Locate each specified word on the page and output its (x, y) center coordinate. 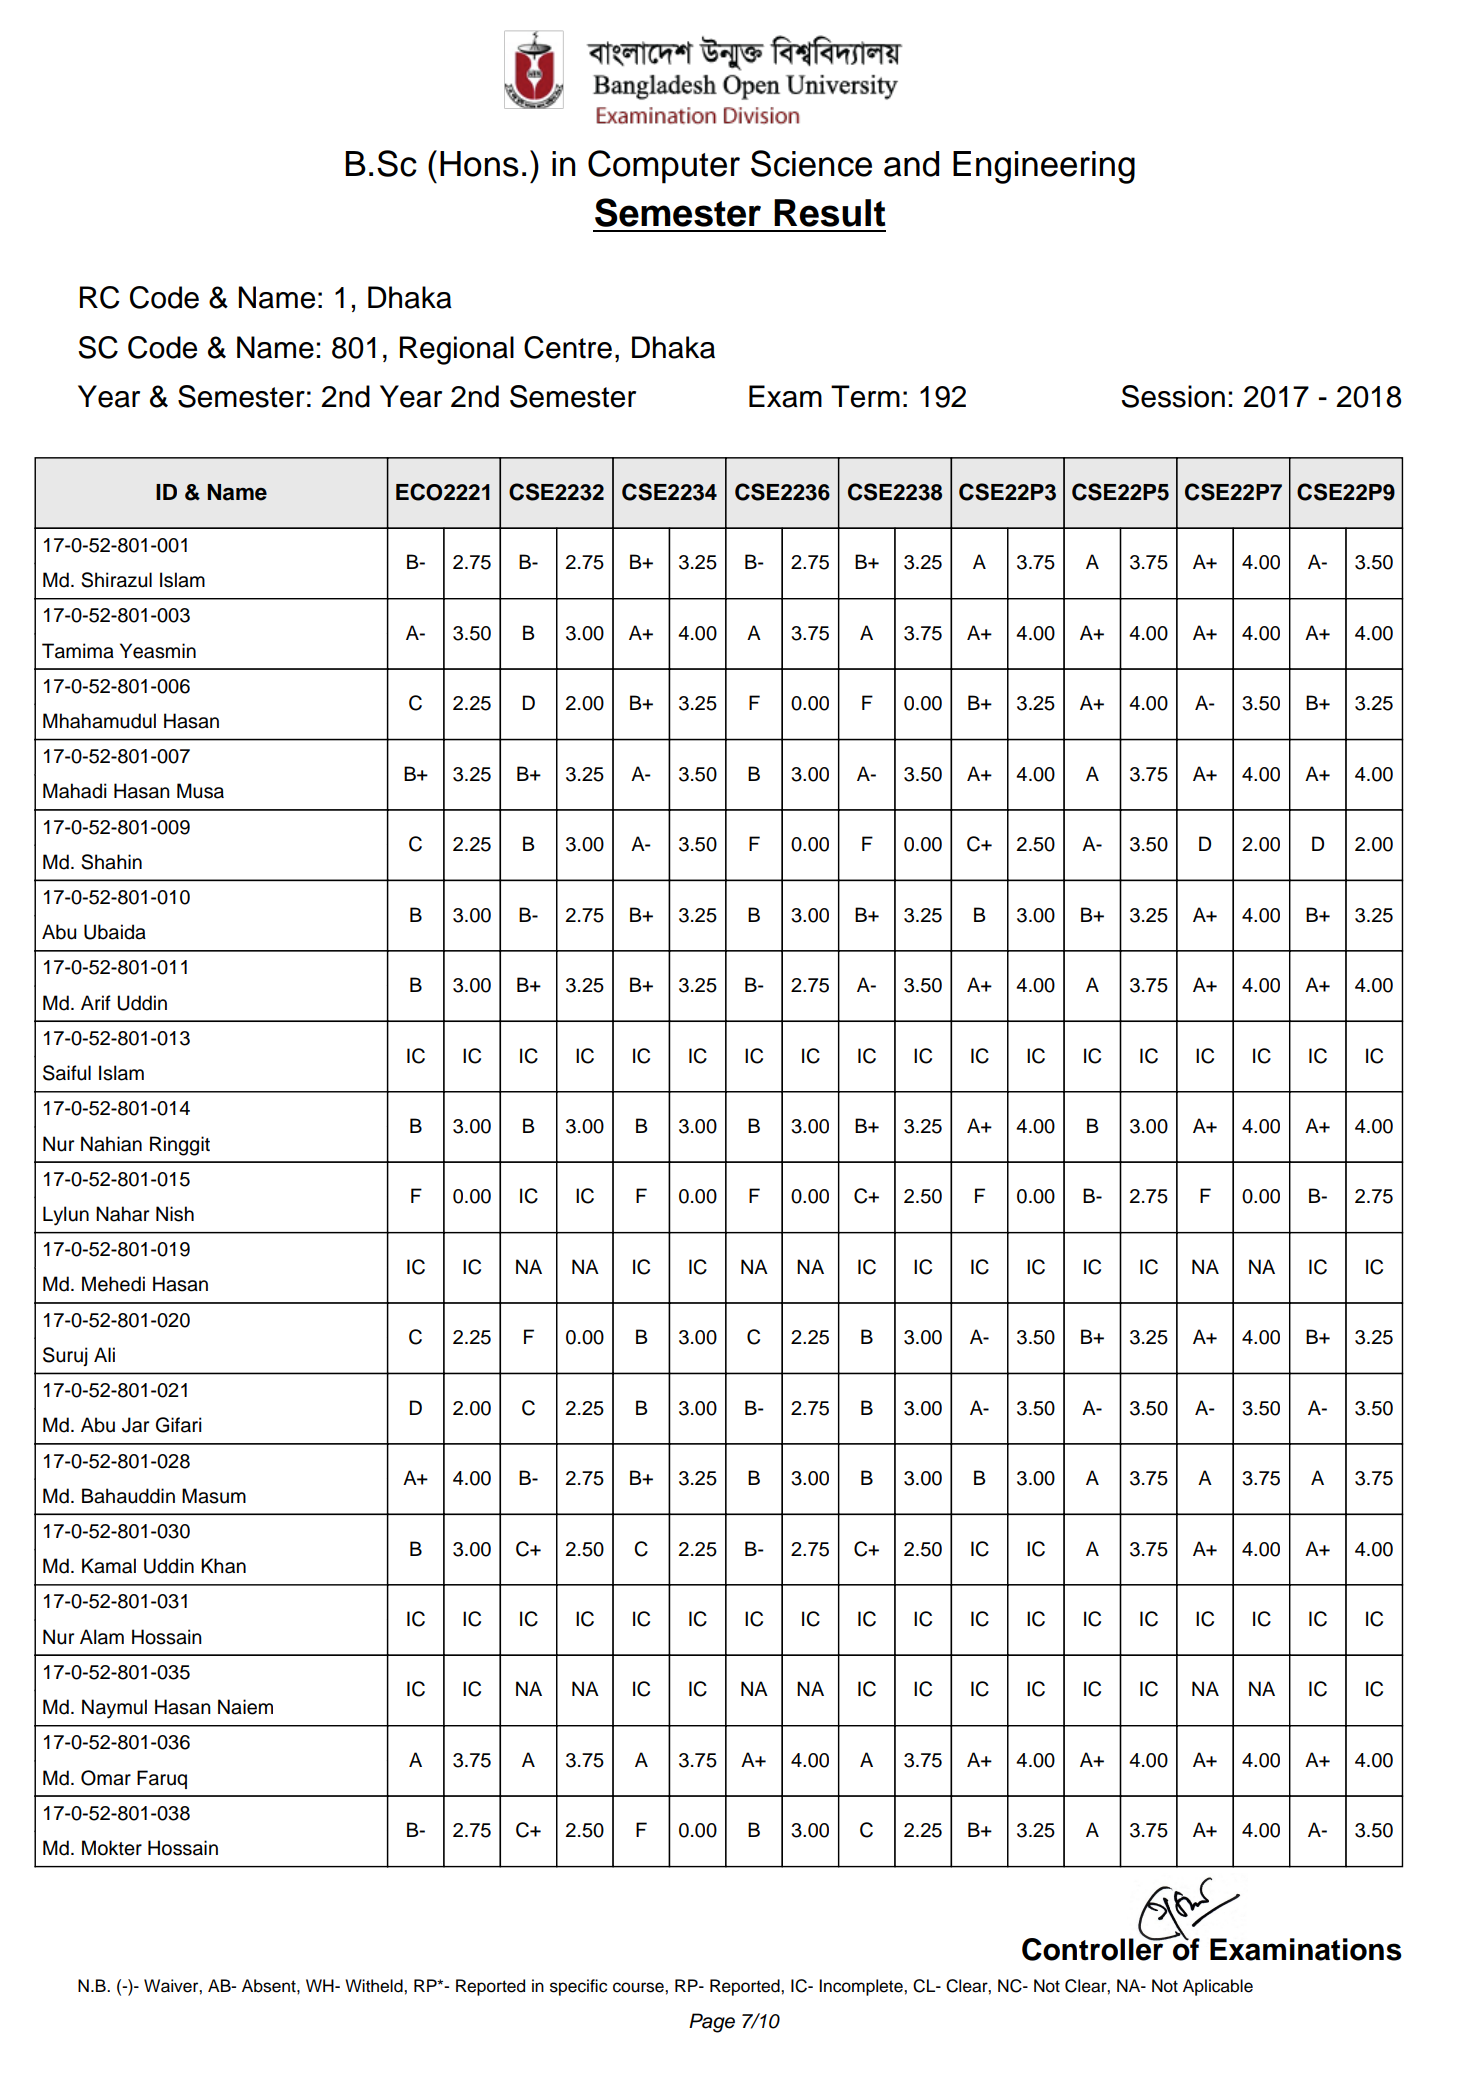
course (639, 1987)
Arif (96, 1002)
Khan (223, 1566)
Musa (200, 791)
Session (1173, 396)
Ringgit (180, 1146)
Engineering (1044, 167)
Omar (106, 1778)
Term (865, 396)
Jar (135, 1425)
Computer (664, 167)
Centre (568, 347)
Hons (479, 164)
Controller (1094, 1948)
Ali (104, 1354)
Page (712, 2023)
